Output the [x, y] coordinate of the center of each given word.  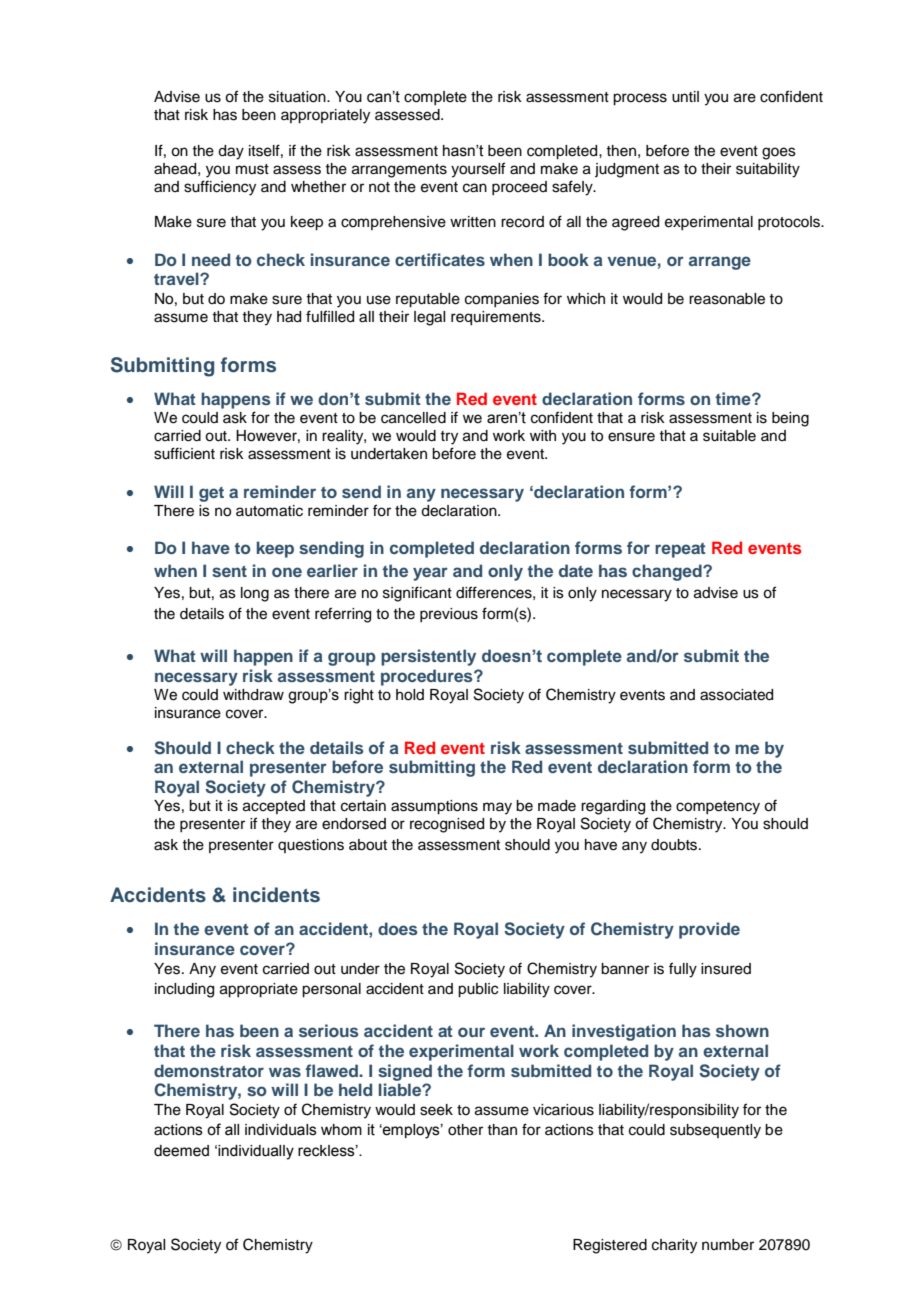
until [685, 97]
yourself [478, 170]
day [231, 152]
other [465, 1130]
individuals [281, 1130]
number [728, 1245]
